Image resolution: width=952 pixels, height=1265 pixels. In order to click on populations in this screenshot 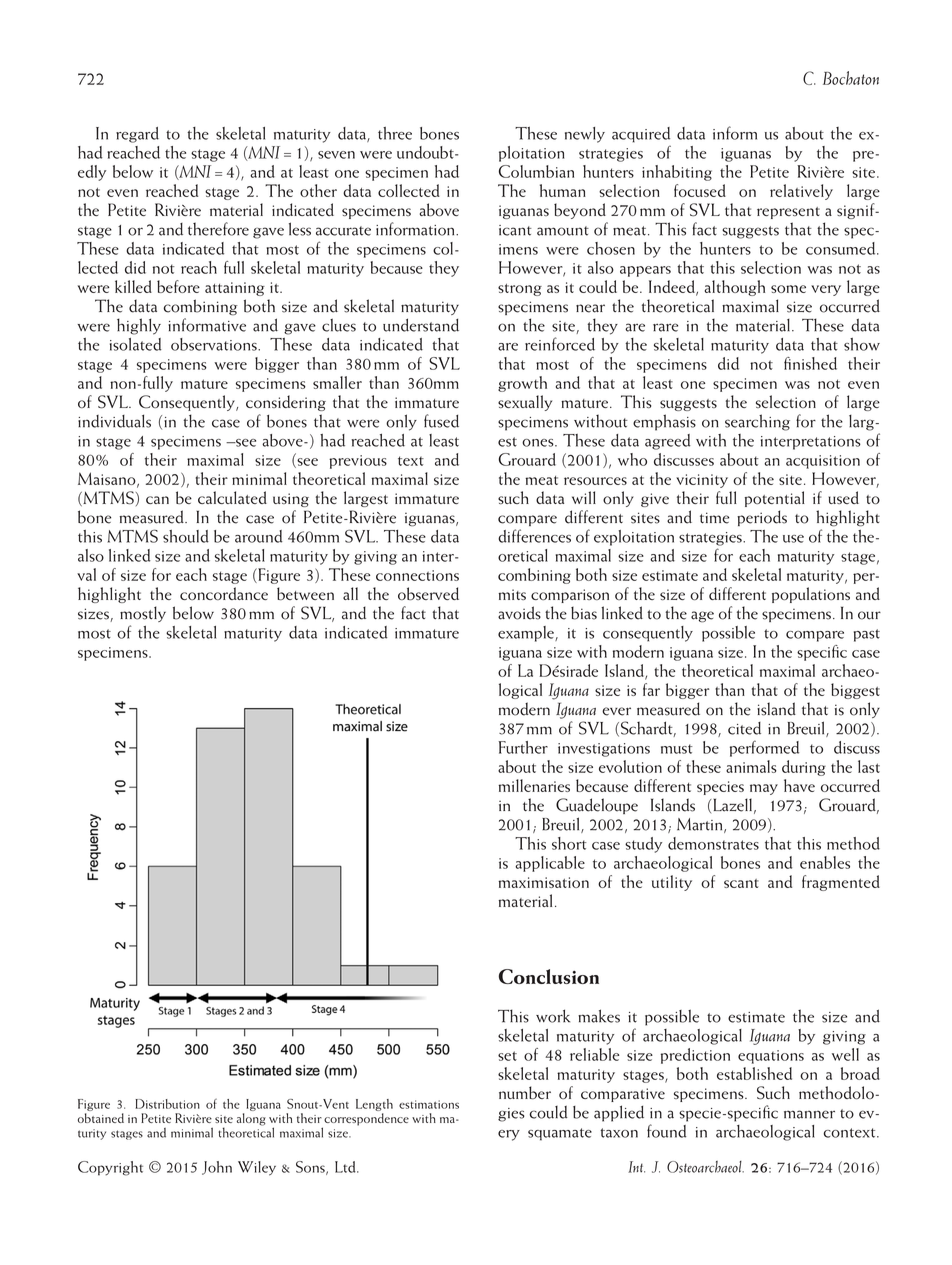, I will do `click(811, 595)`.
